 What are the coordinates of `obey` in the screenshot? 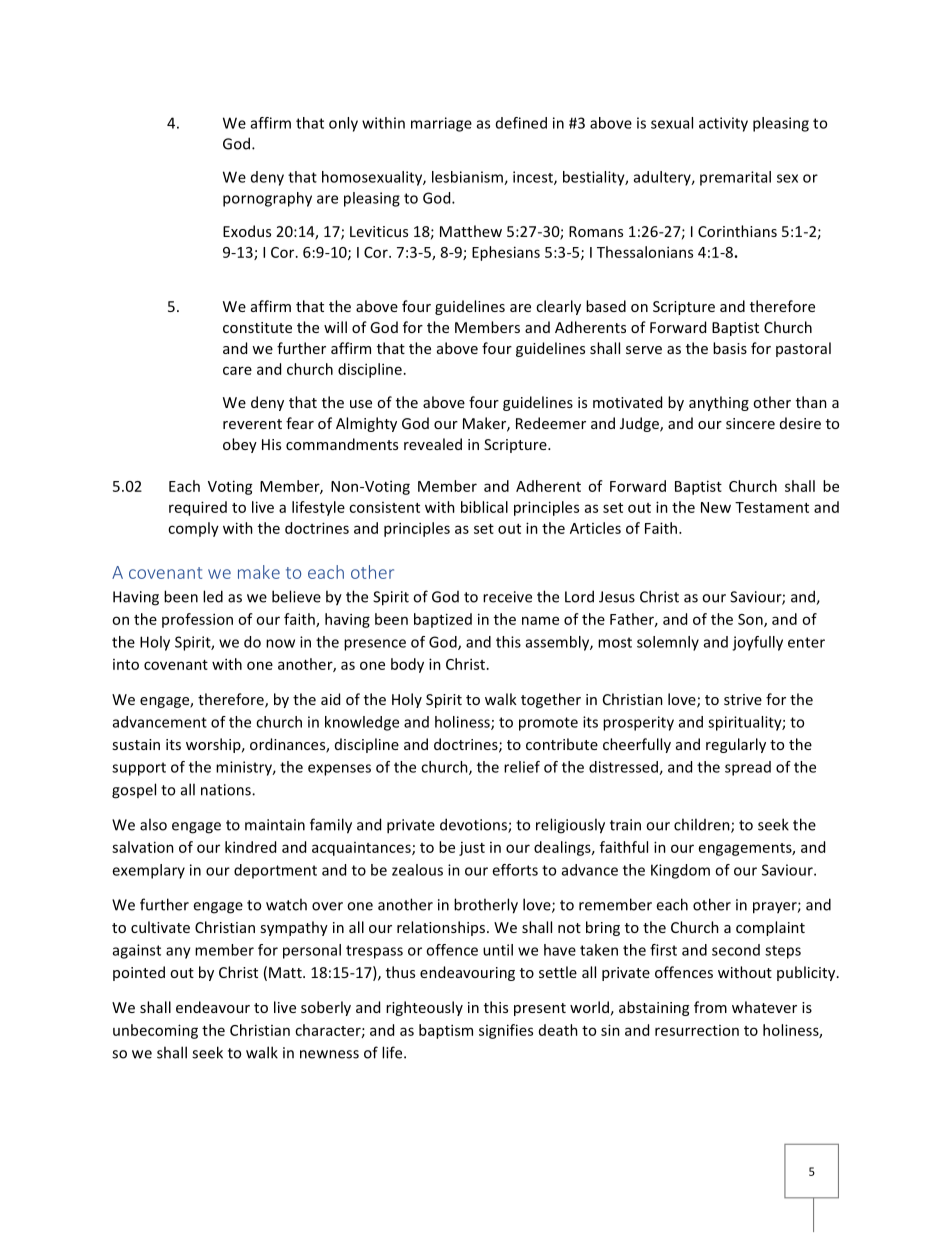 It's located at (240, 445).
